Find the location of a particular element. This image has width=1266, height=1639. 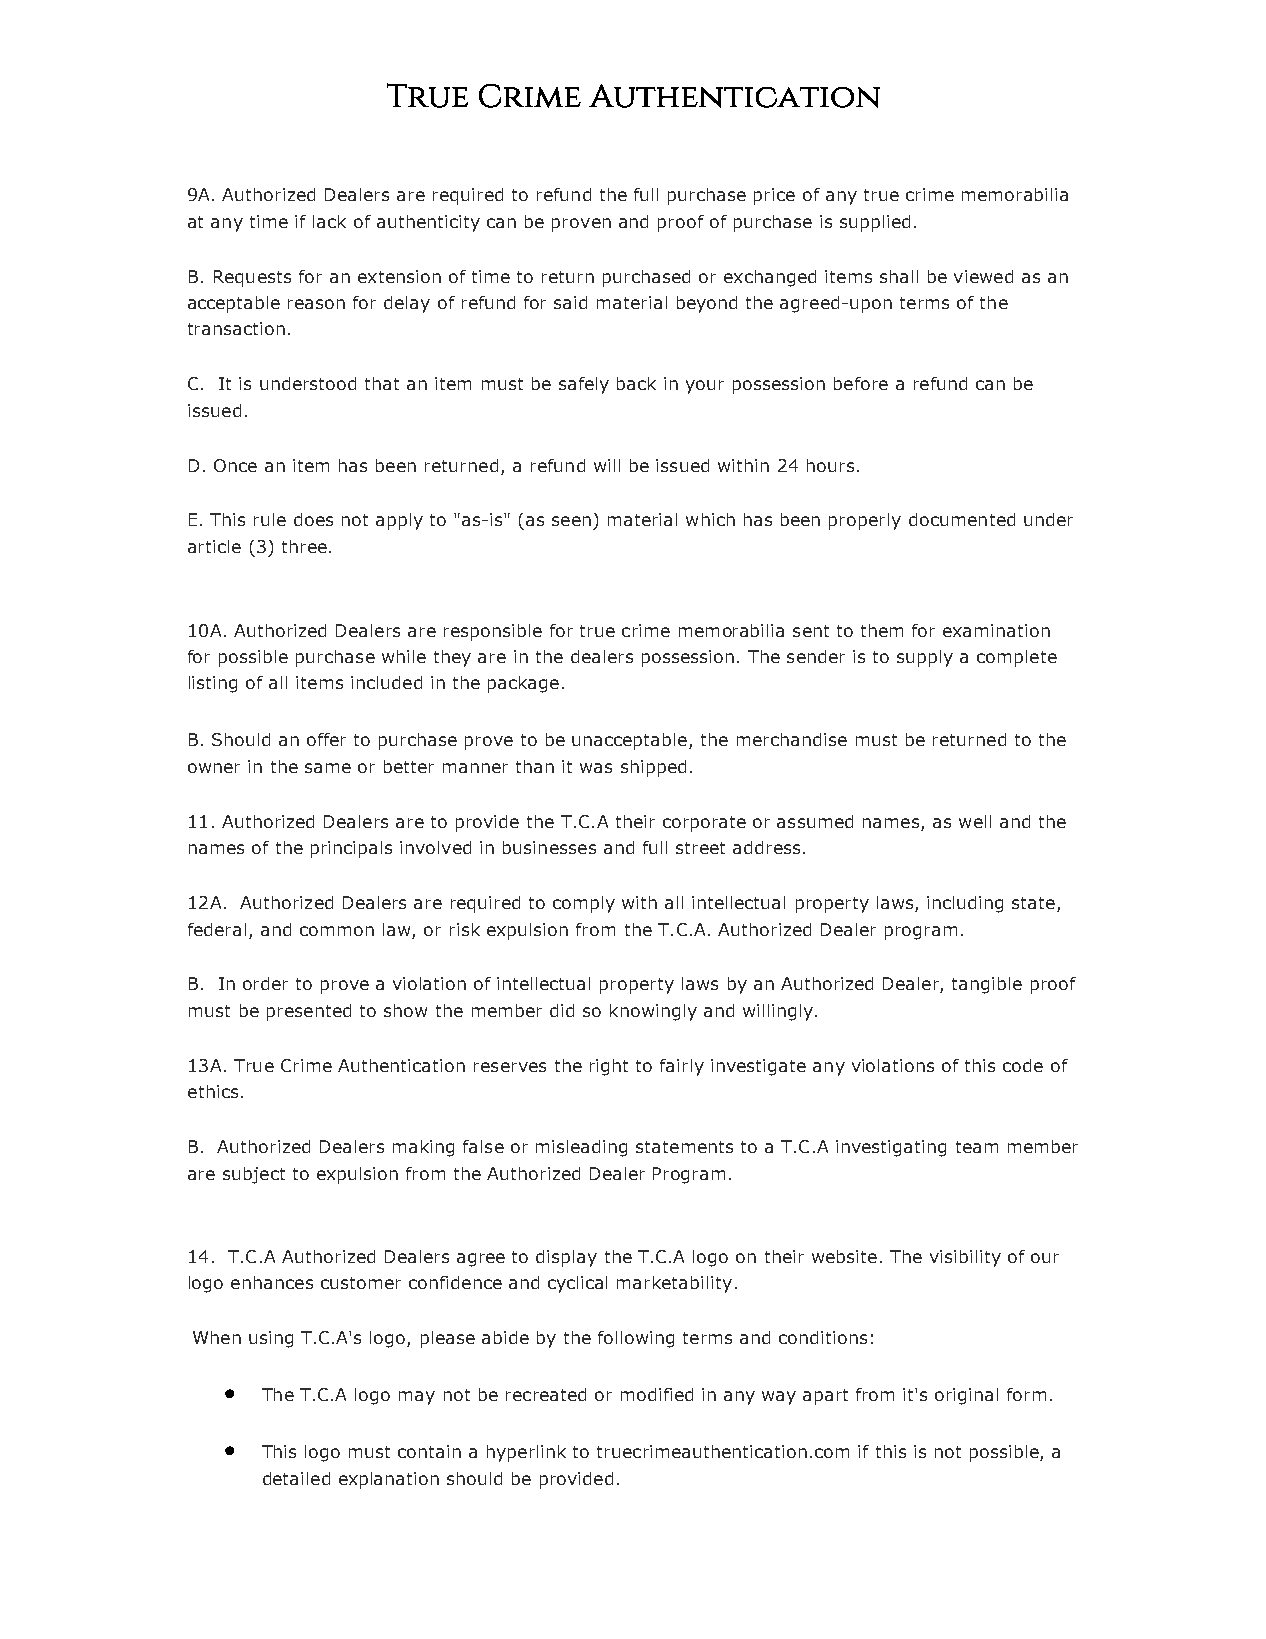

modified is located at coordinates (657, 1394).
